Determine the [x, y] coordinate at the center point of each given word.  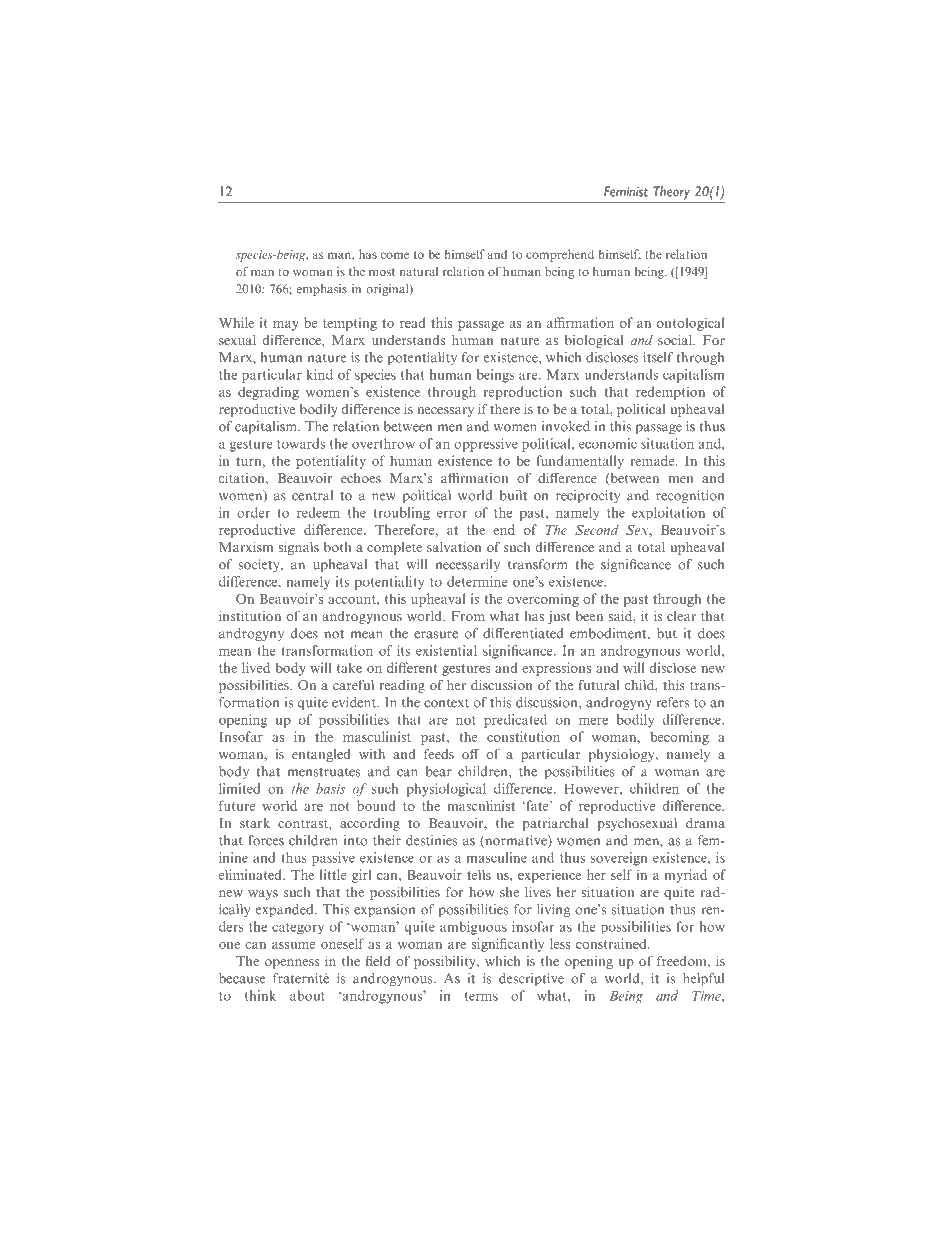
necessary [445, 412]
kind [319, 374]
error [452, 514]
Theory [671, 193]
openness [292, 964]
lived [256, 667]
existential [446, 650]
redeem [318, 512]
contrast [304, 824]
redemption [670, 393]
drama [705, 823]
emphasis [322, 290]
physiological [446, 790]
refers [672, 702]
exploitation [668, 513]
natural [419, 271]
